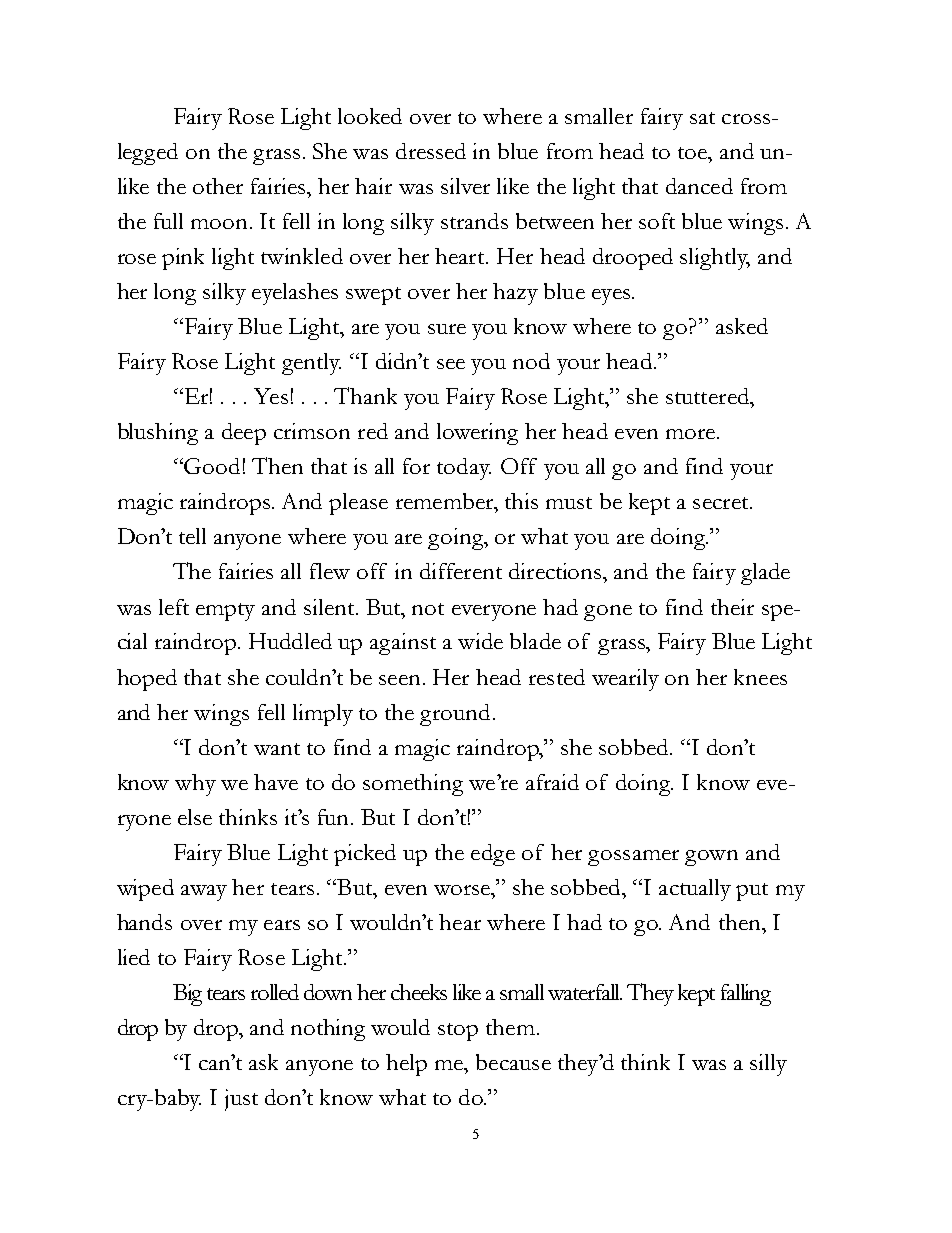 This page has height=1233, width=952. I want to click on their, so click(732, 607).
